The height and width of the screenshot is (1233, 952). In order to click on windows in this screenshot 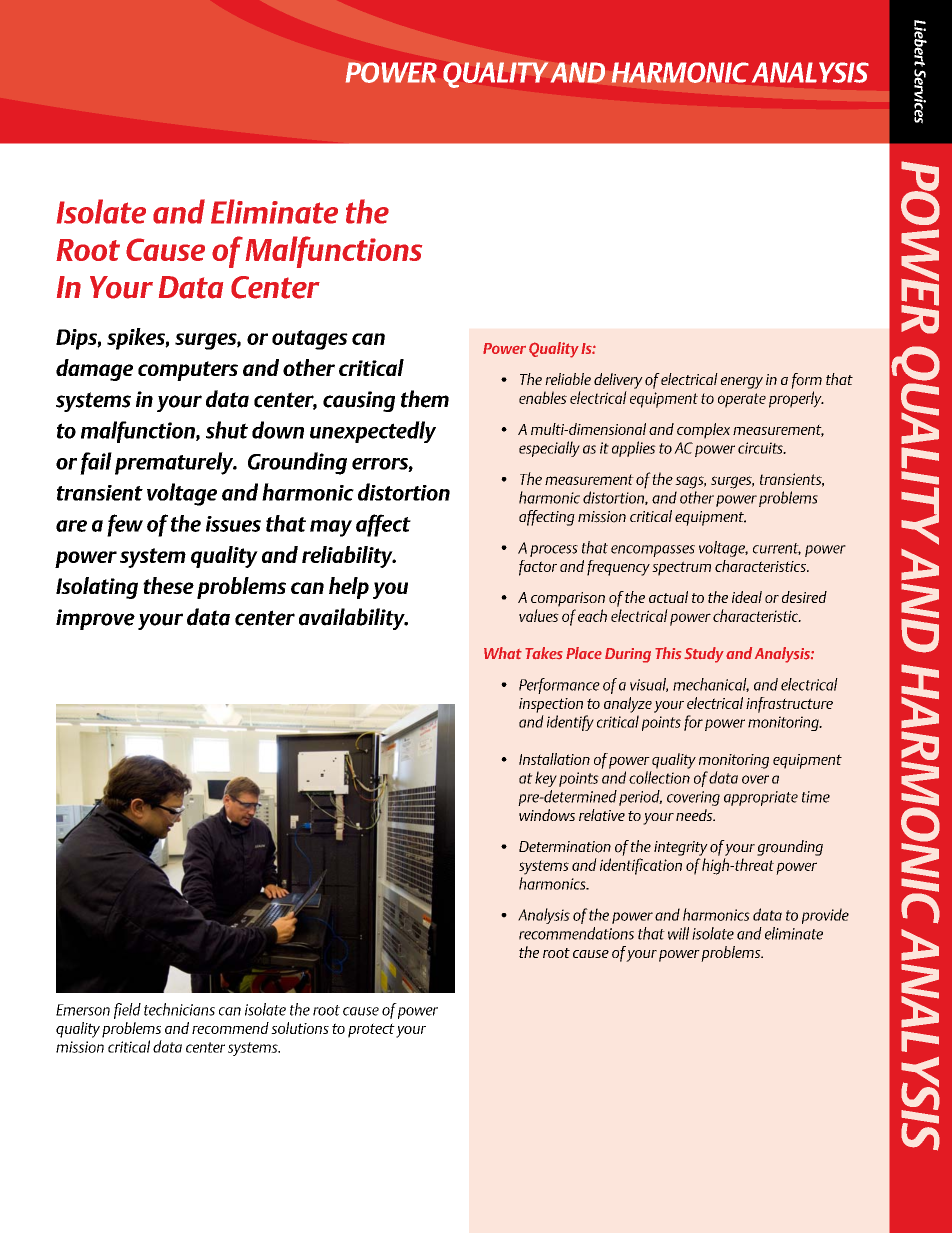, I will do `click(547, 815)`.
